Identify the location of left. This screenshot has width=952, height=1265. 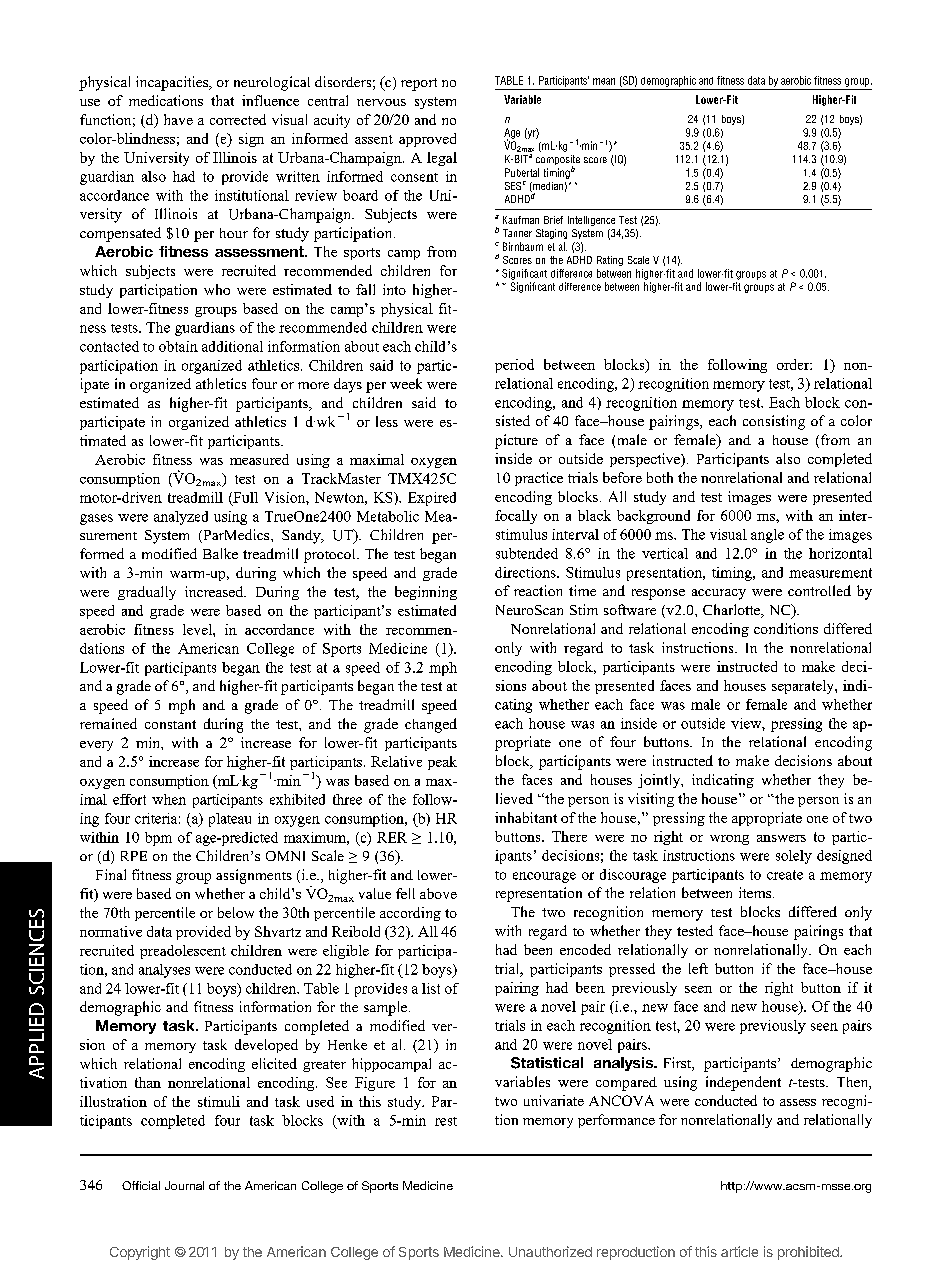
(698, 968).
